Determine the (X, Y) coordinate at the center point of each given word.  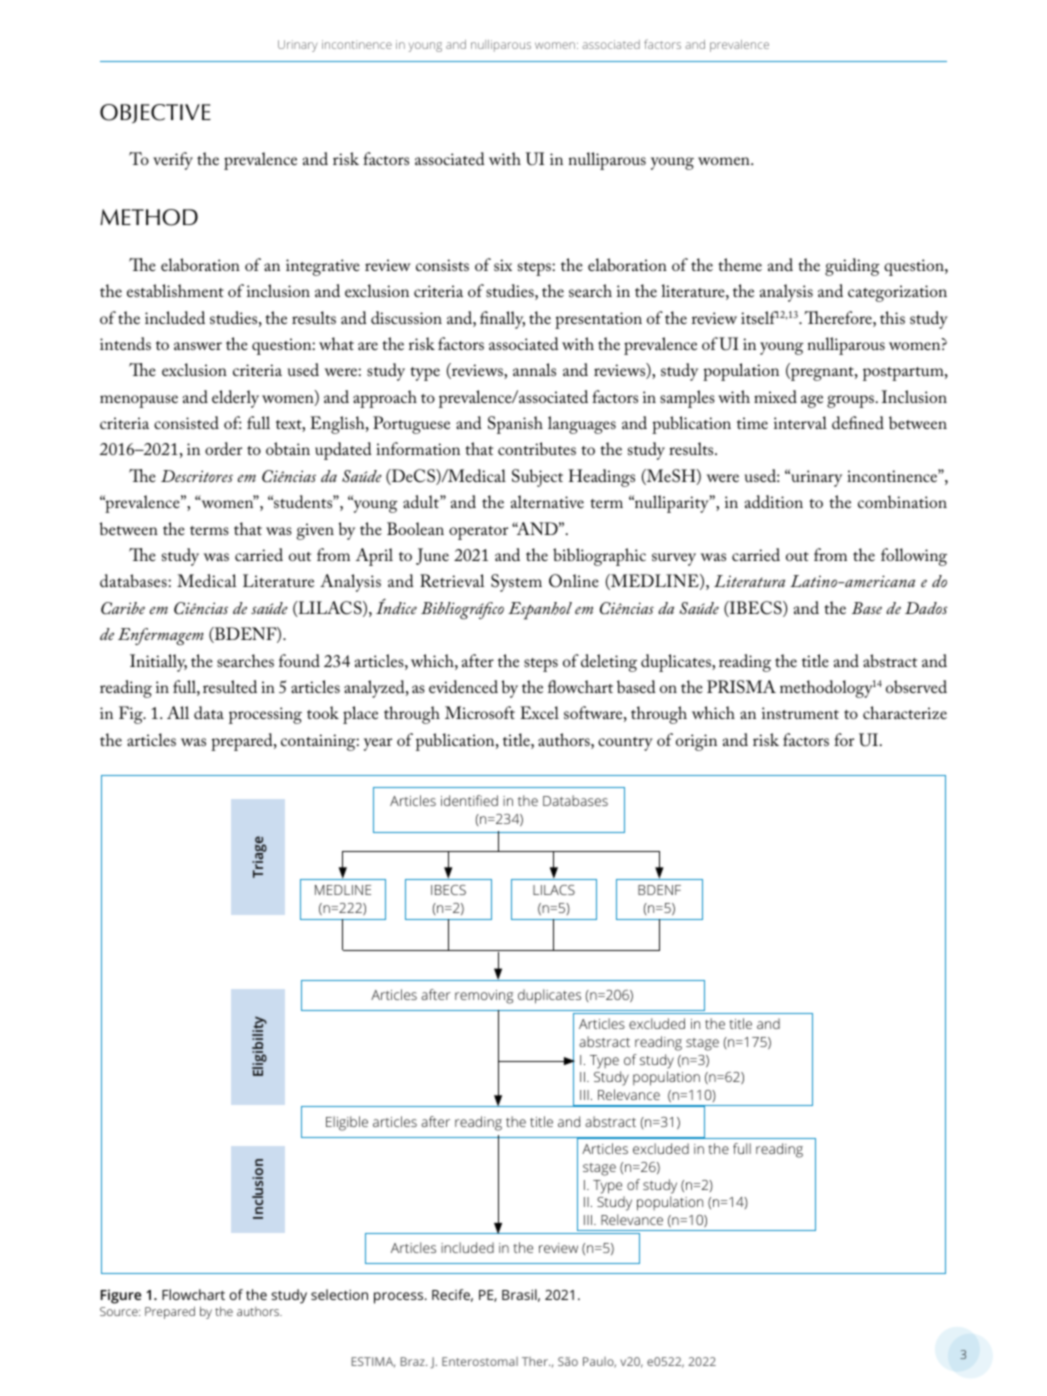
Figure (121, 1296)
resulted (230, 686)
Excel (539, 712)
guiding (852, 267)
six (503, 265)
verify (173, 161)
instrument (800, 713)
